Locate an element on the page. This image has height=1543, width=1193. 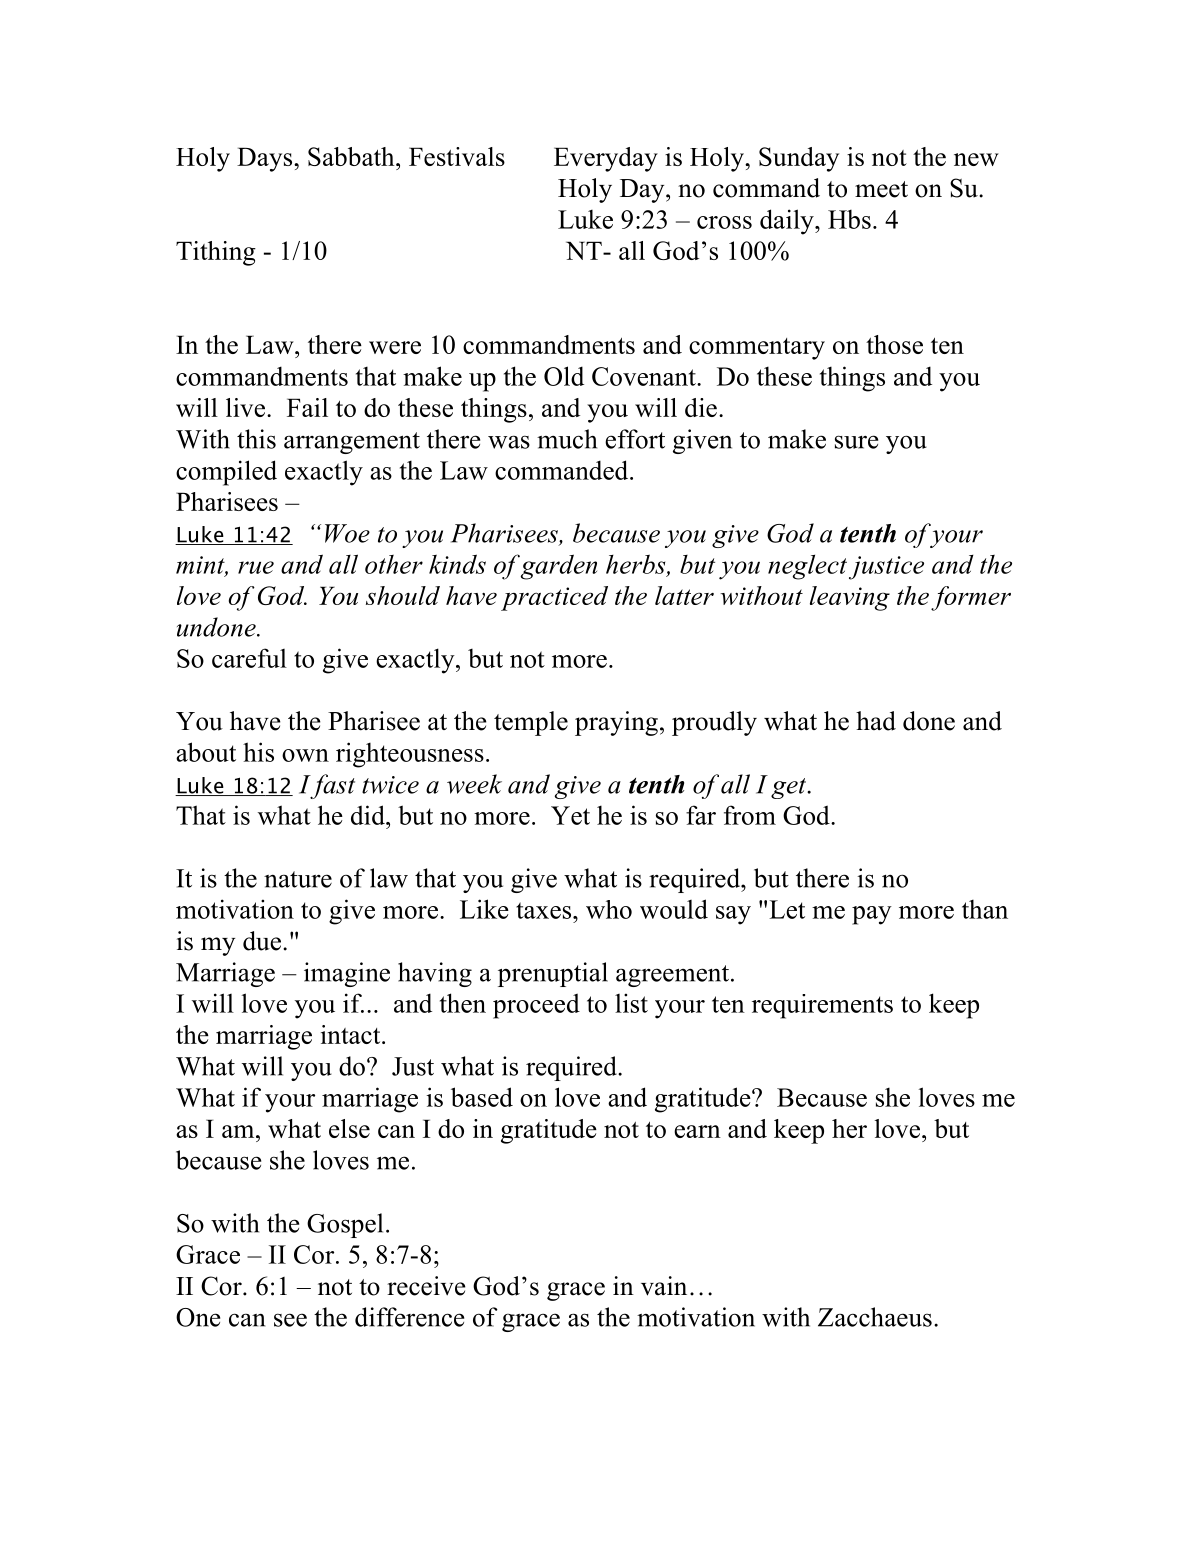
Zacchaeus is located at coordinates (875, 1317).
